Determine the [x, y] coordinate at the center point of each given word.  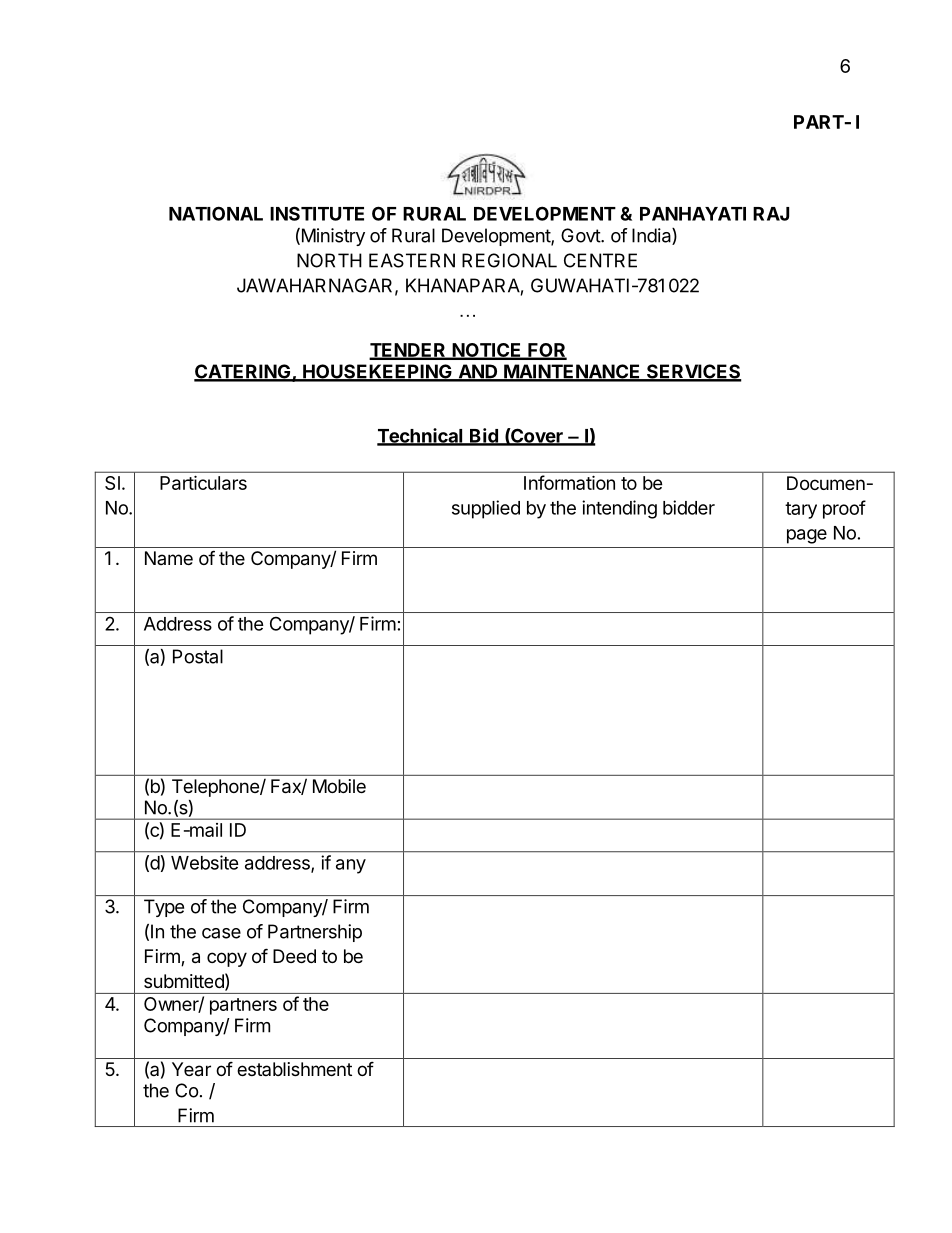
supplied [486, 509]
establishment [294, 1069]
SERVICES [693, 372]
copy [227, 959]
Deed [294, 956]
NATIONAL [216, 213]
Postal [198, 656]
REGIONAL [509, 260]
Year [191, 1069]
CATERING [243, 372]
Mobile [339, 786]
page [807, 536]
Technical [421, 436]
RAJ [771, 214]
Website [205, 862]
